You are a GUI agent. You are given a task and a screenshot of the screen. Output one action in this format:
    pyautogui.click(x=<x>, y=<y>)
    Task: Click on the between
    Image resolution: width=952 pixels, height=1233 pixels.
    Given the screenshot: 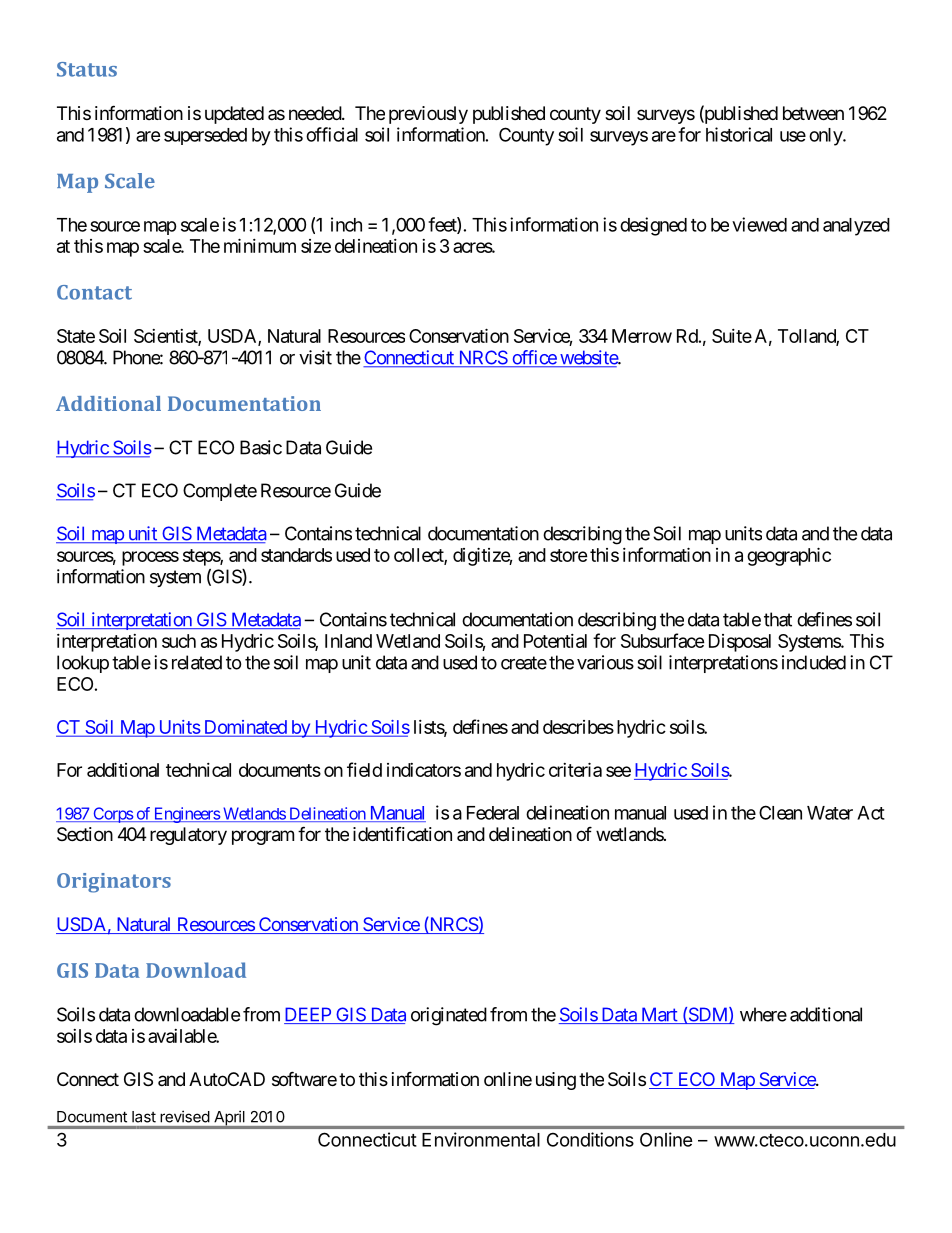 What is the action you would take?
    pyautogui.click(x=813, y=113)
